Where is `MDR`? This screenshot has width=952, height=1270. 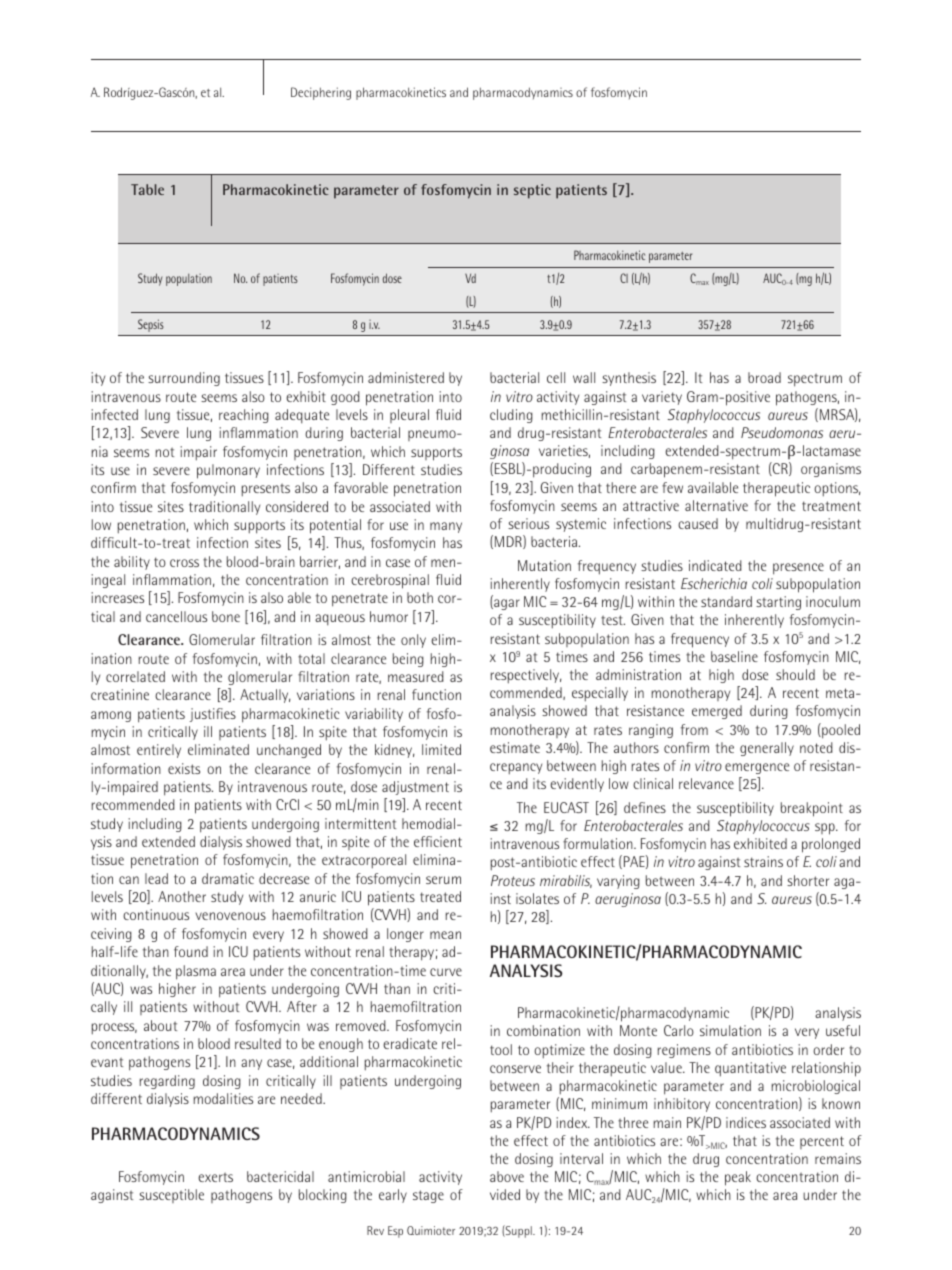 MDR is located at coordinates (509, 542).
